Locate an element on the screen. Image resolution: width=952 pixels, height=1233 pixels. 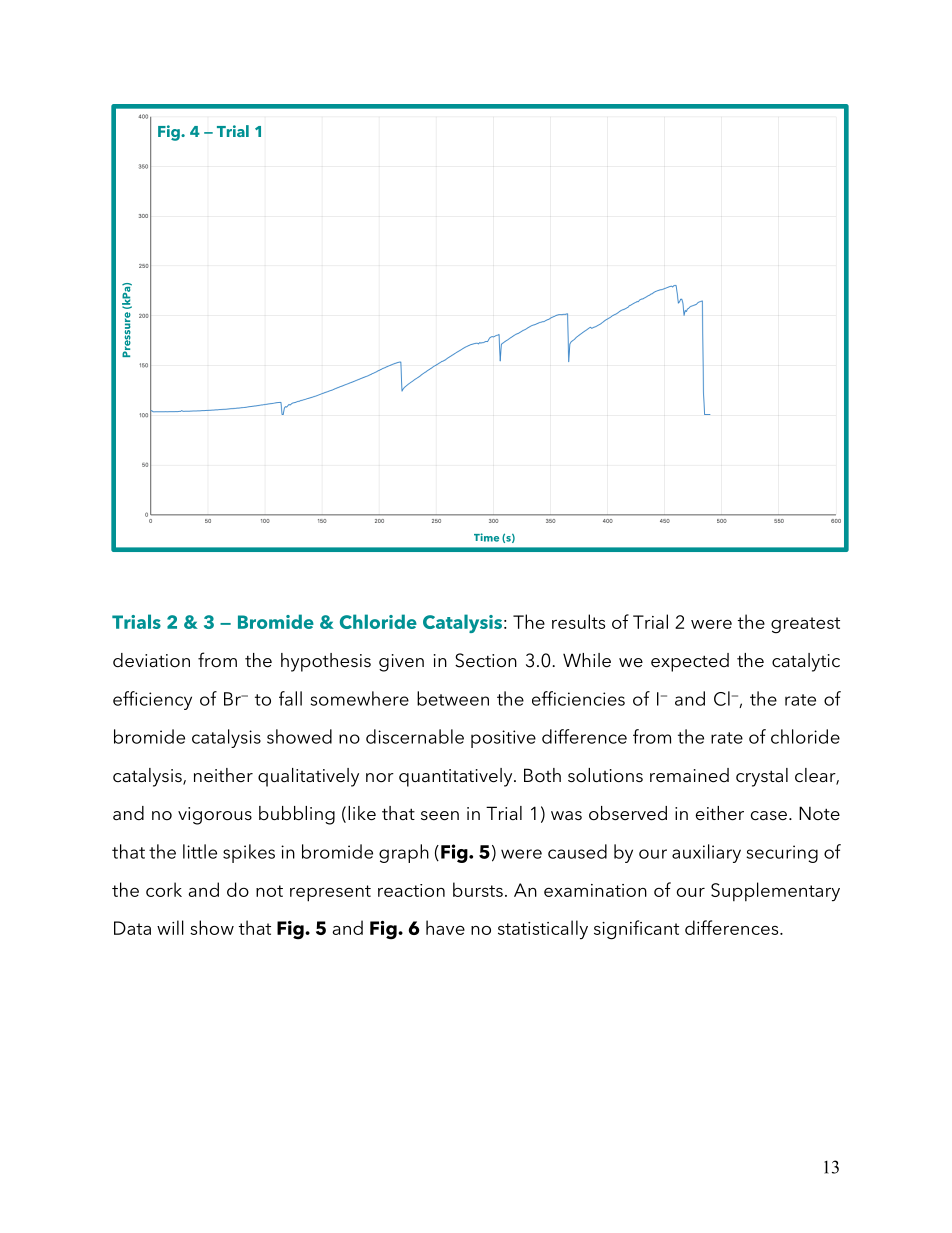
will is located at coordinates (170, 927).
